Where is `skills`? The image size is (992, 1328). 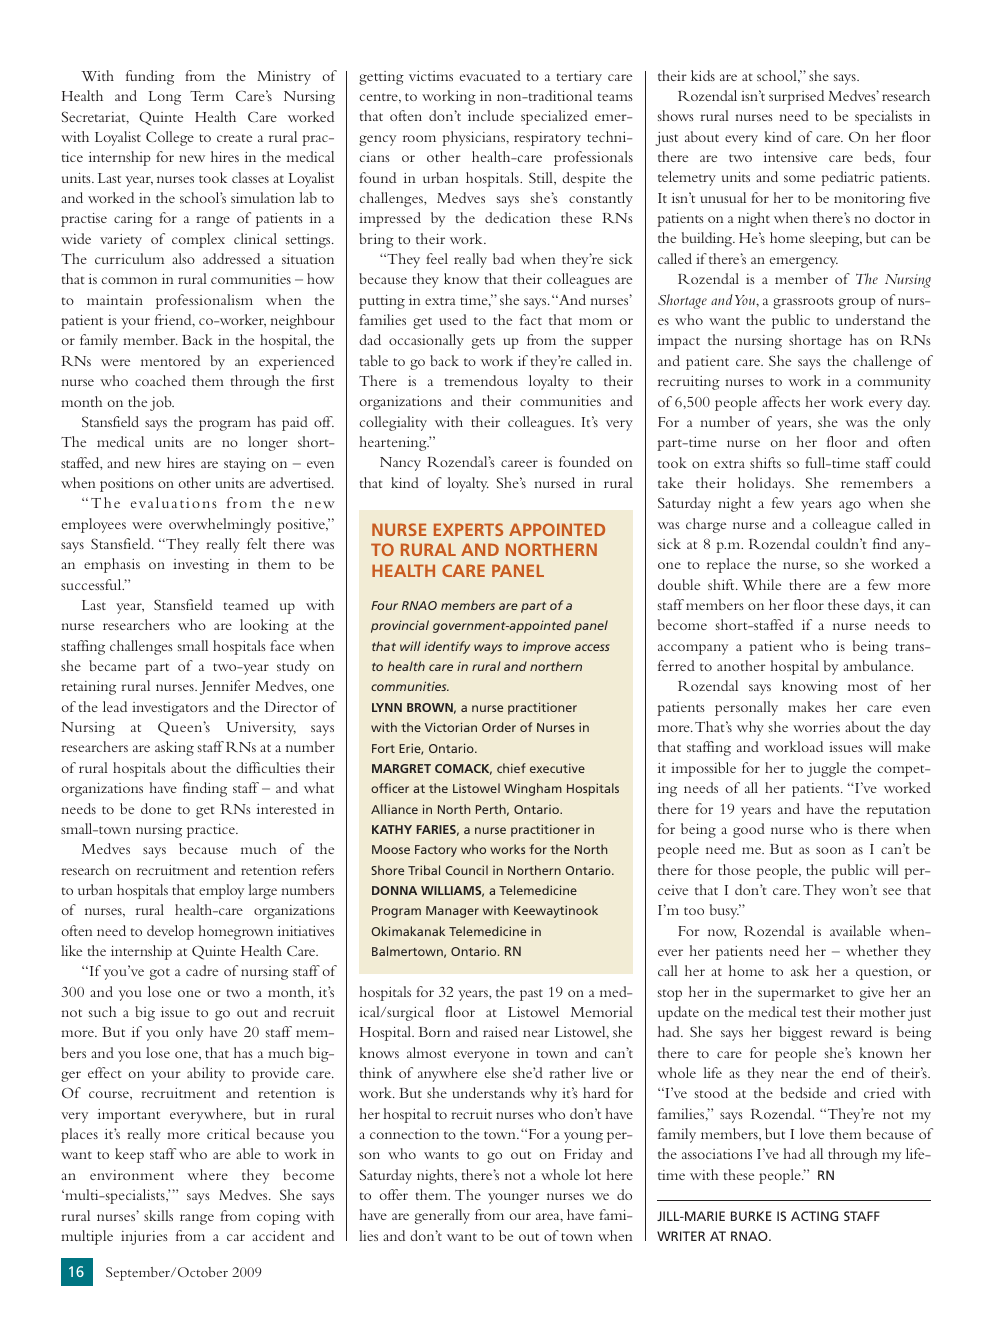 skills is located at coordinates (158, 1215).
